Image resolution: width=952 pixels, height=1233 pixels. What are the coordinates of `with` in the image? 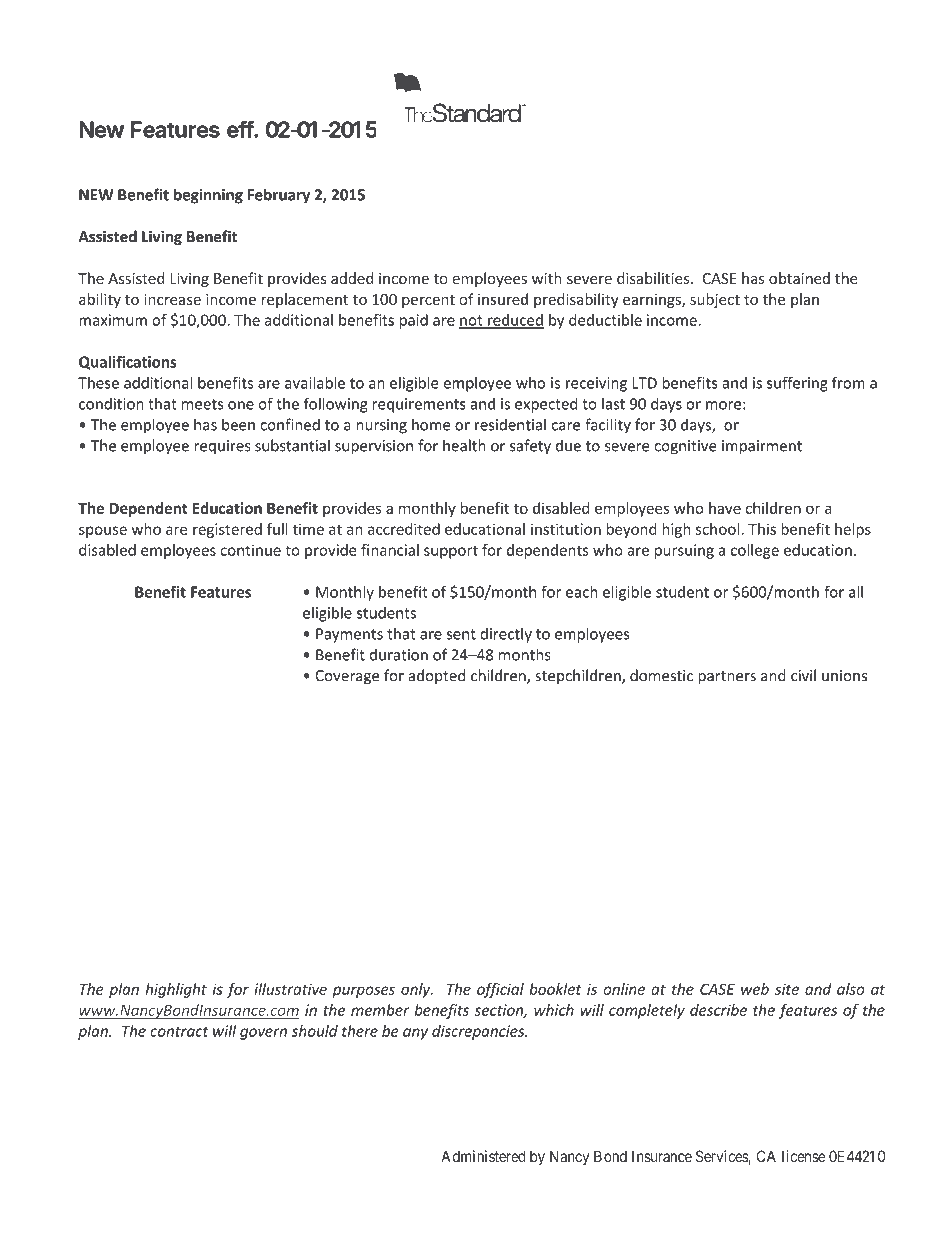 It's located at (546, 278).
